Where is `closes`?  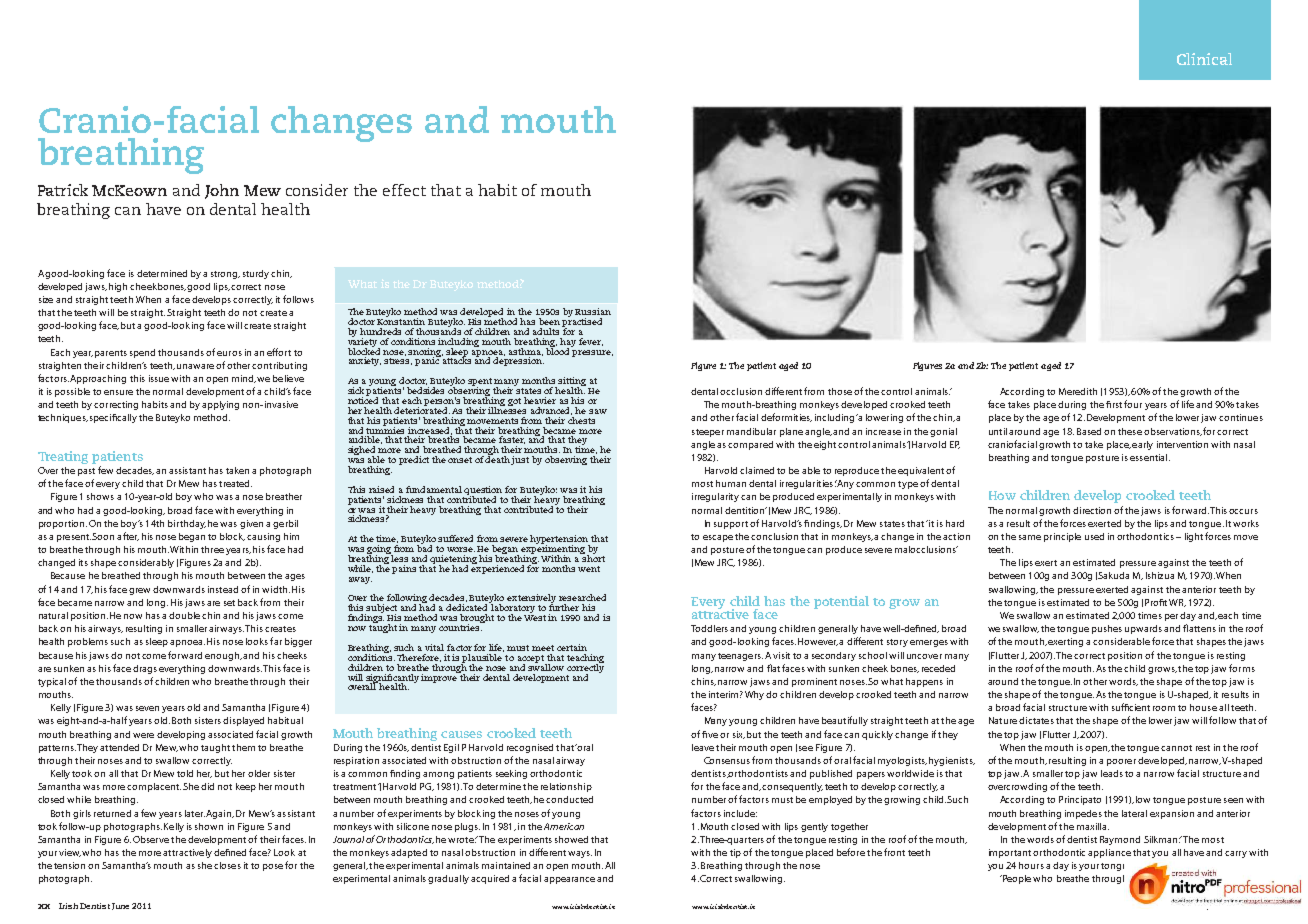 closes is located at coordinates (227, 865).
